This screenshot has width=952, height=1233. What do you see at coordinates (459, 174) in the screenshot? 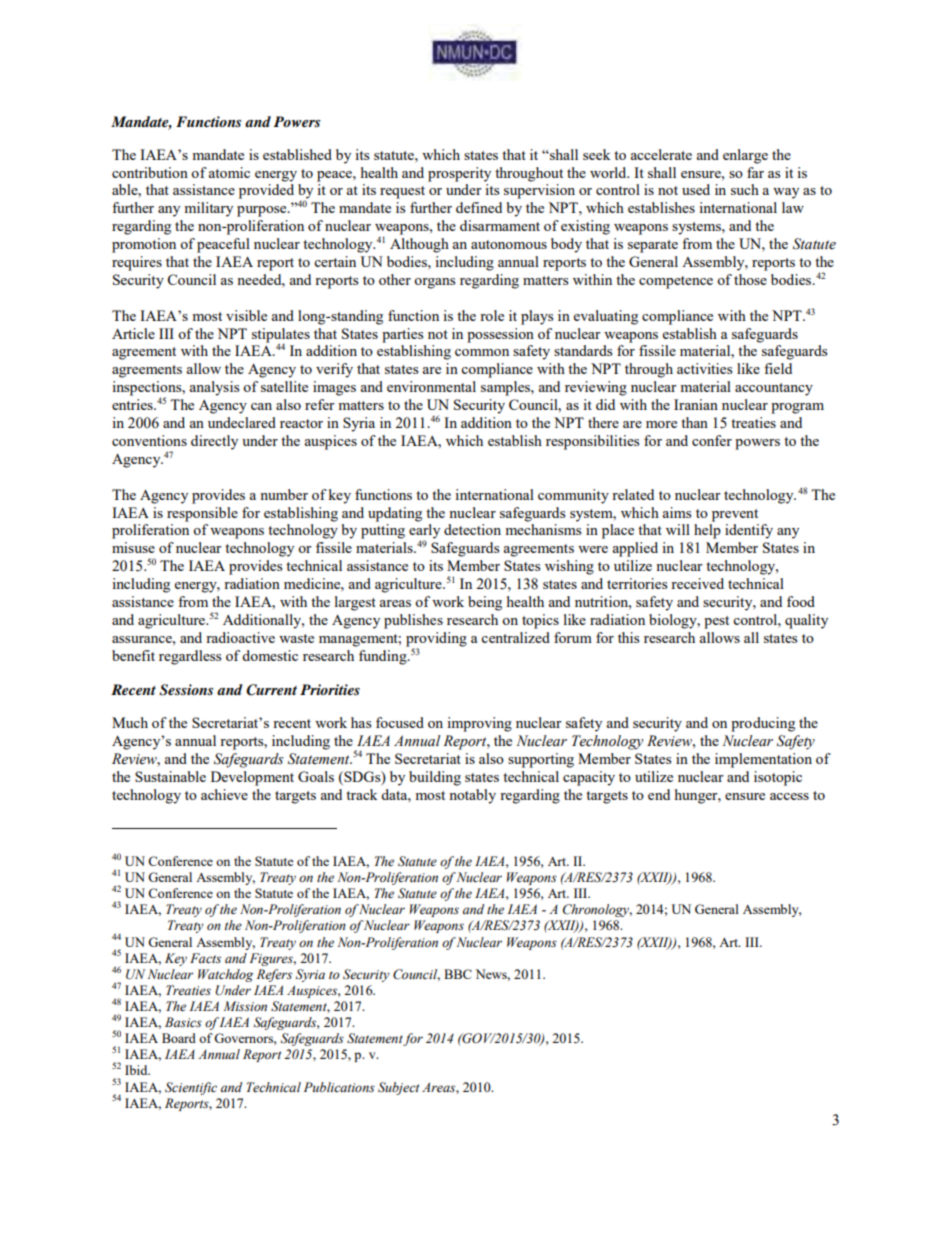
I see `prosperity` at bounding box center [459, 174].
